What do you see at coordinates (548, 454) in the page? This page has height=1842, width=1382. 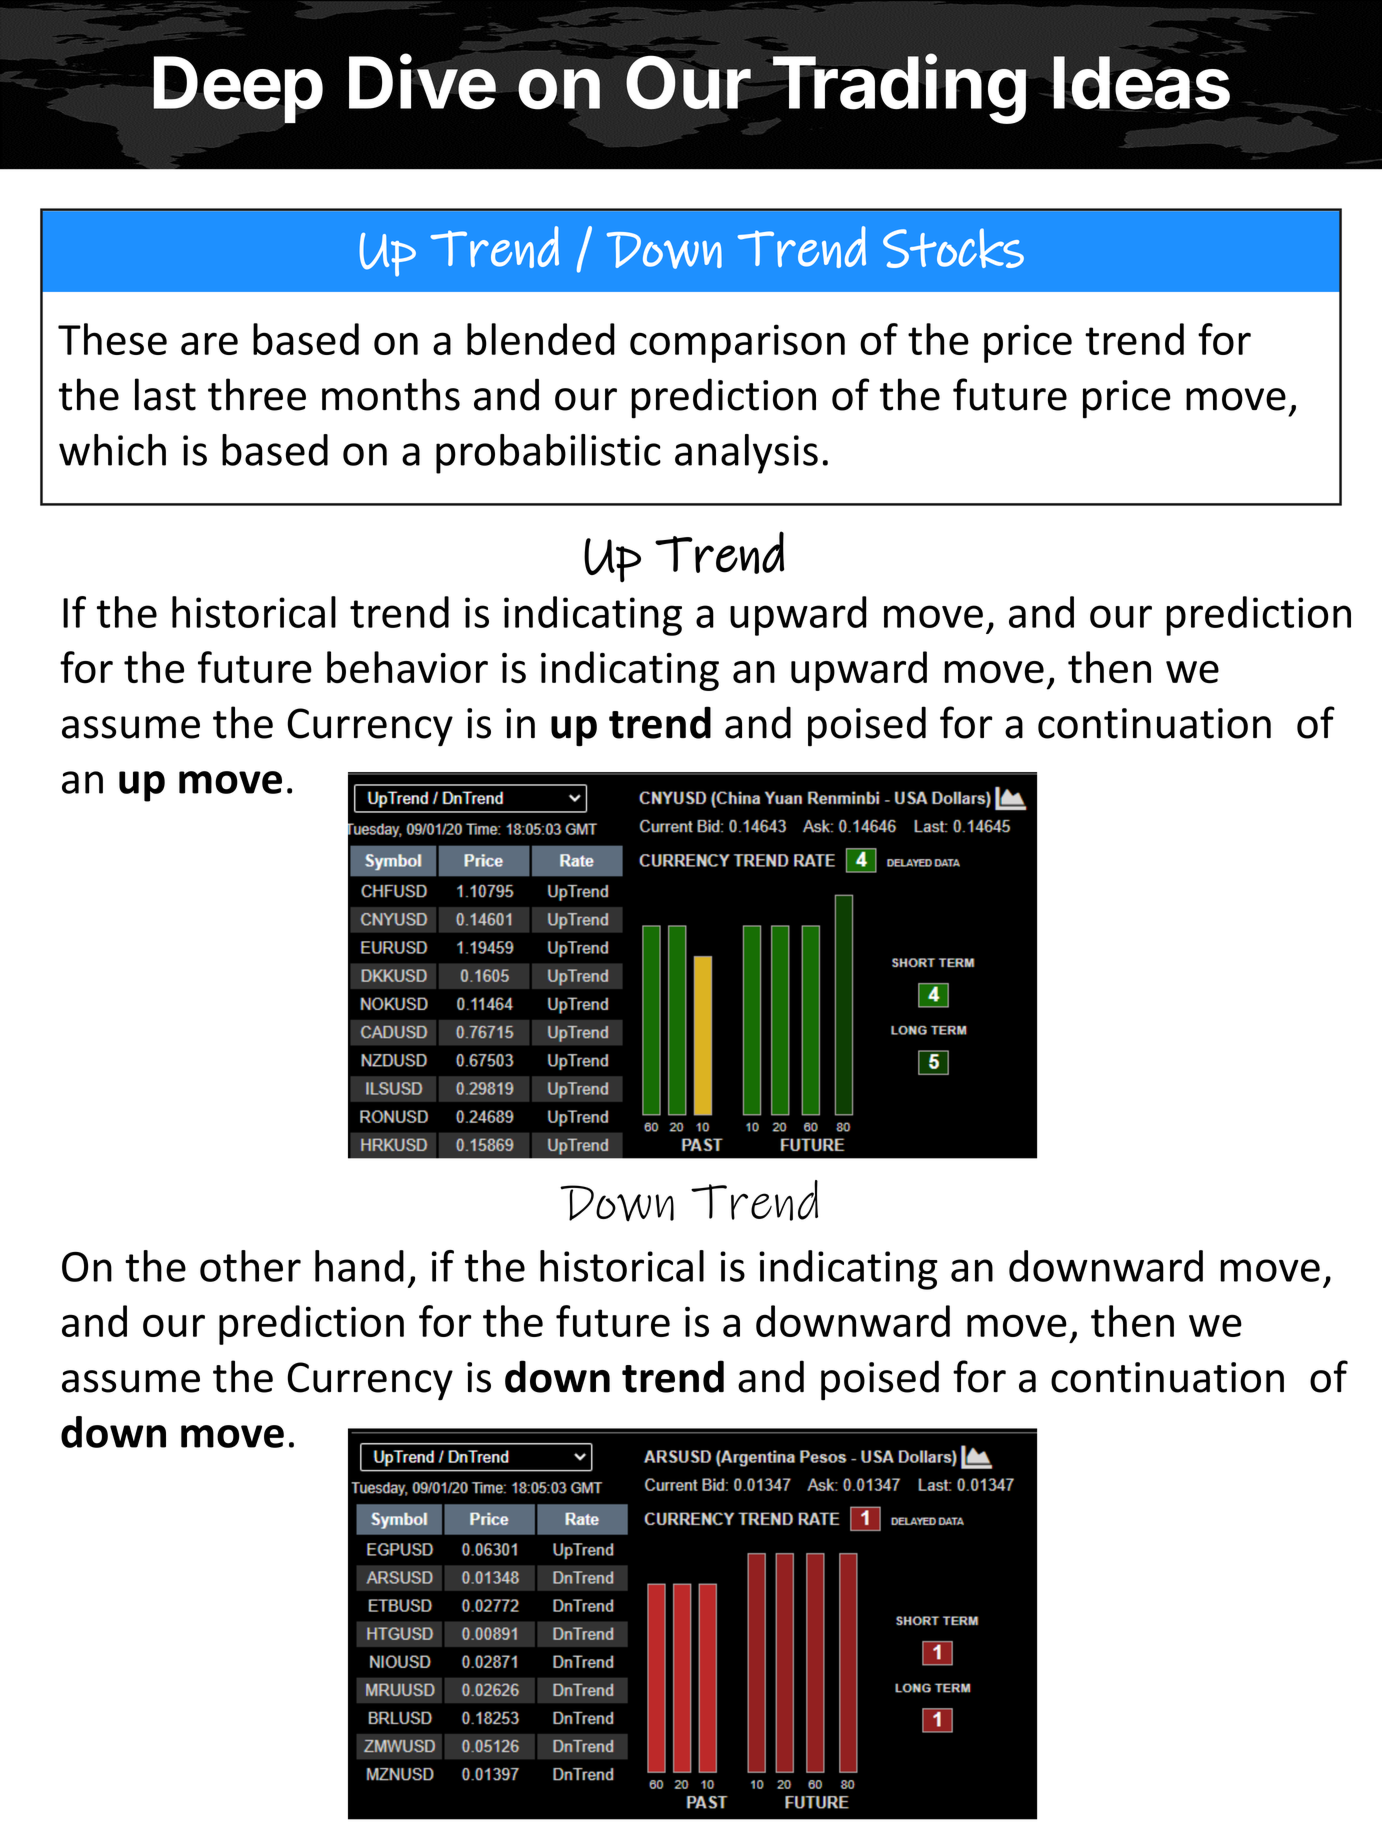 I see `probabilistic` at bounding box center [548, 454].
